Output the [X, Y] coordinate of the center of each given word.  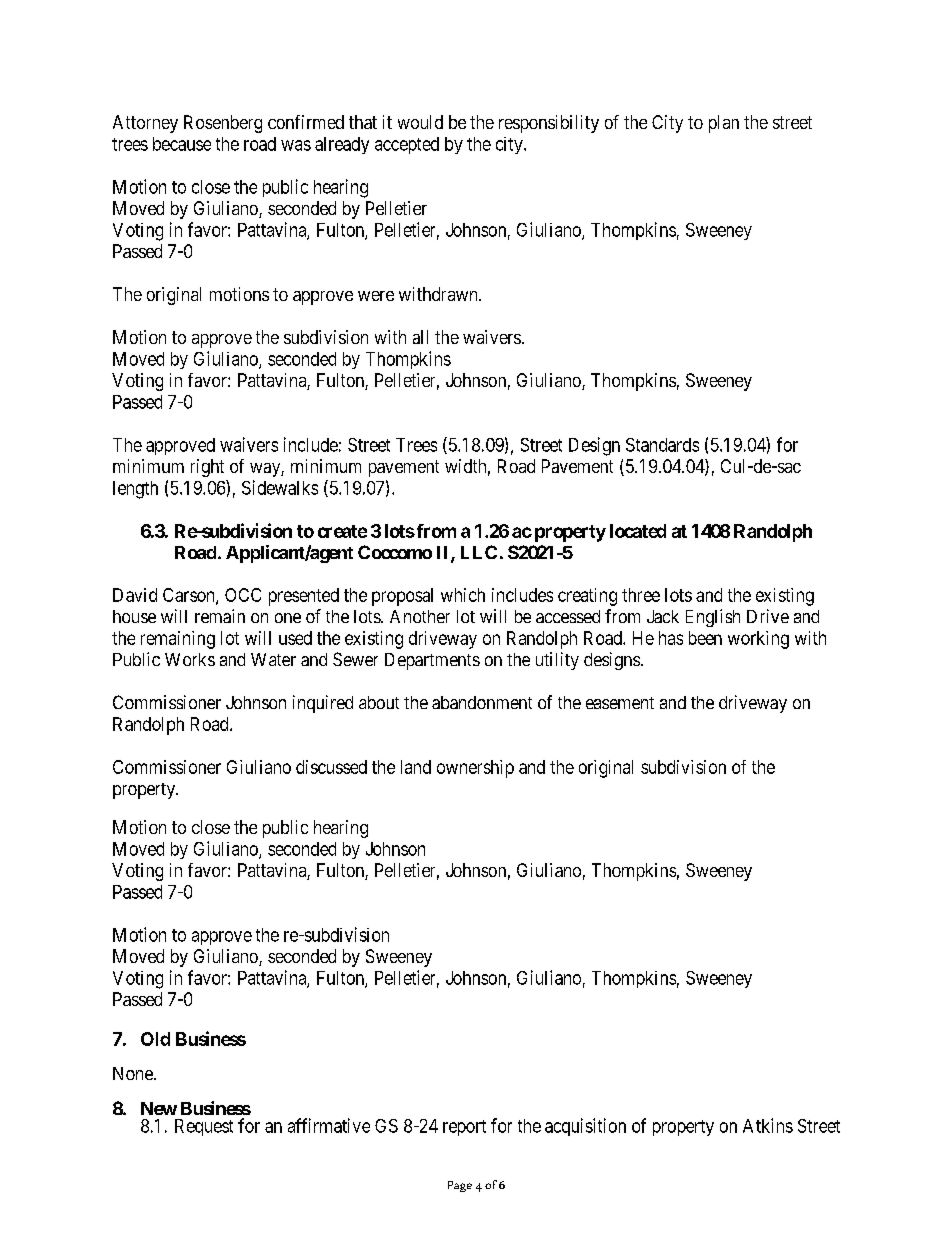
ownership [475, 769]
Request [204, 1127]
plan [724, 124]
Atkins [768, 1125]
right [207, 468]
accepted [407, 145]
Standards [662, 445]
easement [620, 703]
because [182, 144]
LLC [479, 552]
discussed [331, 767]
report [464, 1128]
